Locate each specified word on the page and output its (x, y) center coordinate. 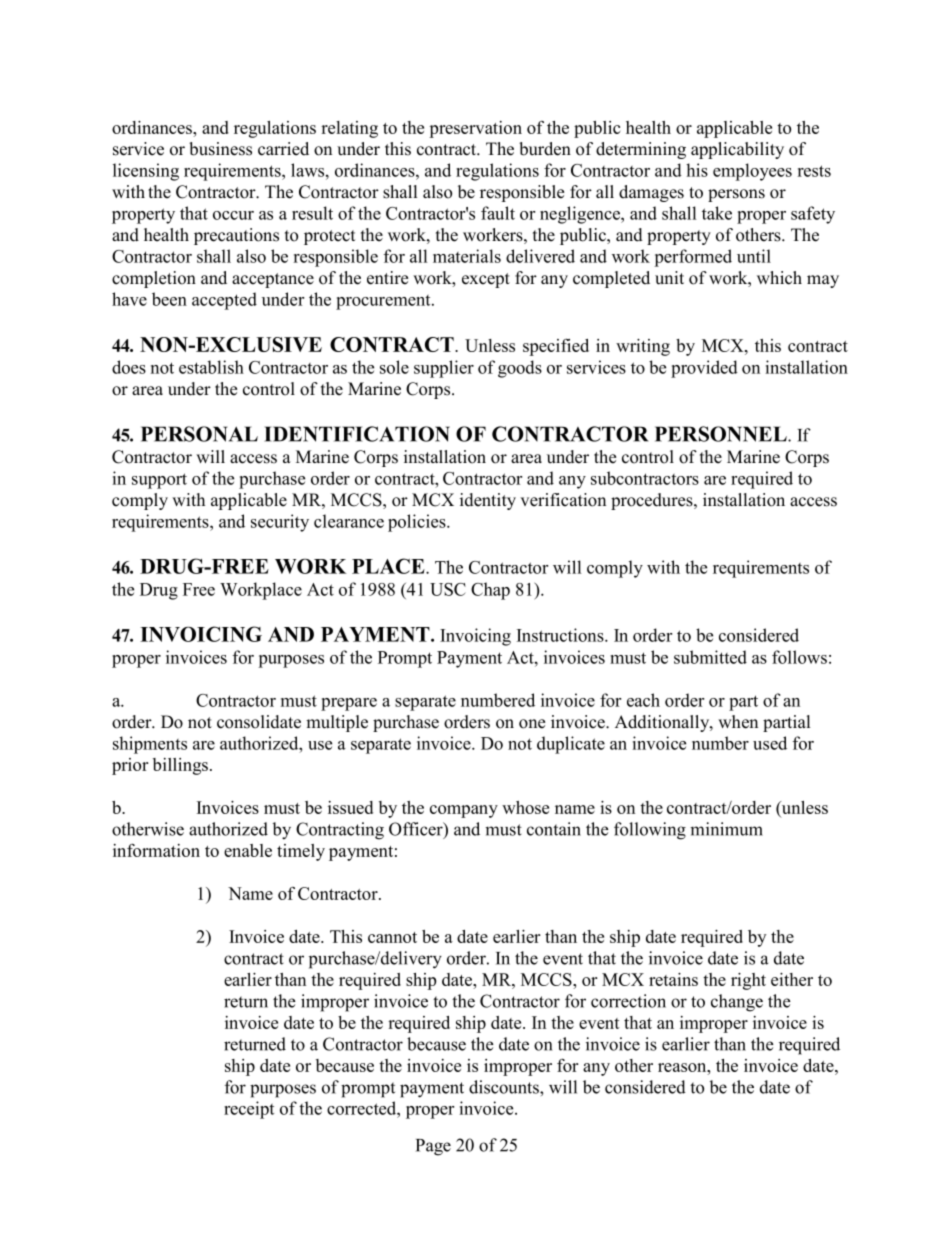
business (220, 149)
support (159, 481)
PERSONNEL (722, 434)
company (464, 811)
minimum (726, 829)
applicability (737, 150)
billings (180, 766)
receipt (249, 1110)
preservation (475, 129)
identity (488, 501)
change (737, 1003)
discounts (505, 1087)
